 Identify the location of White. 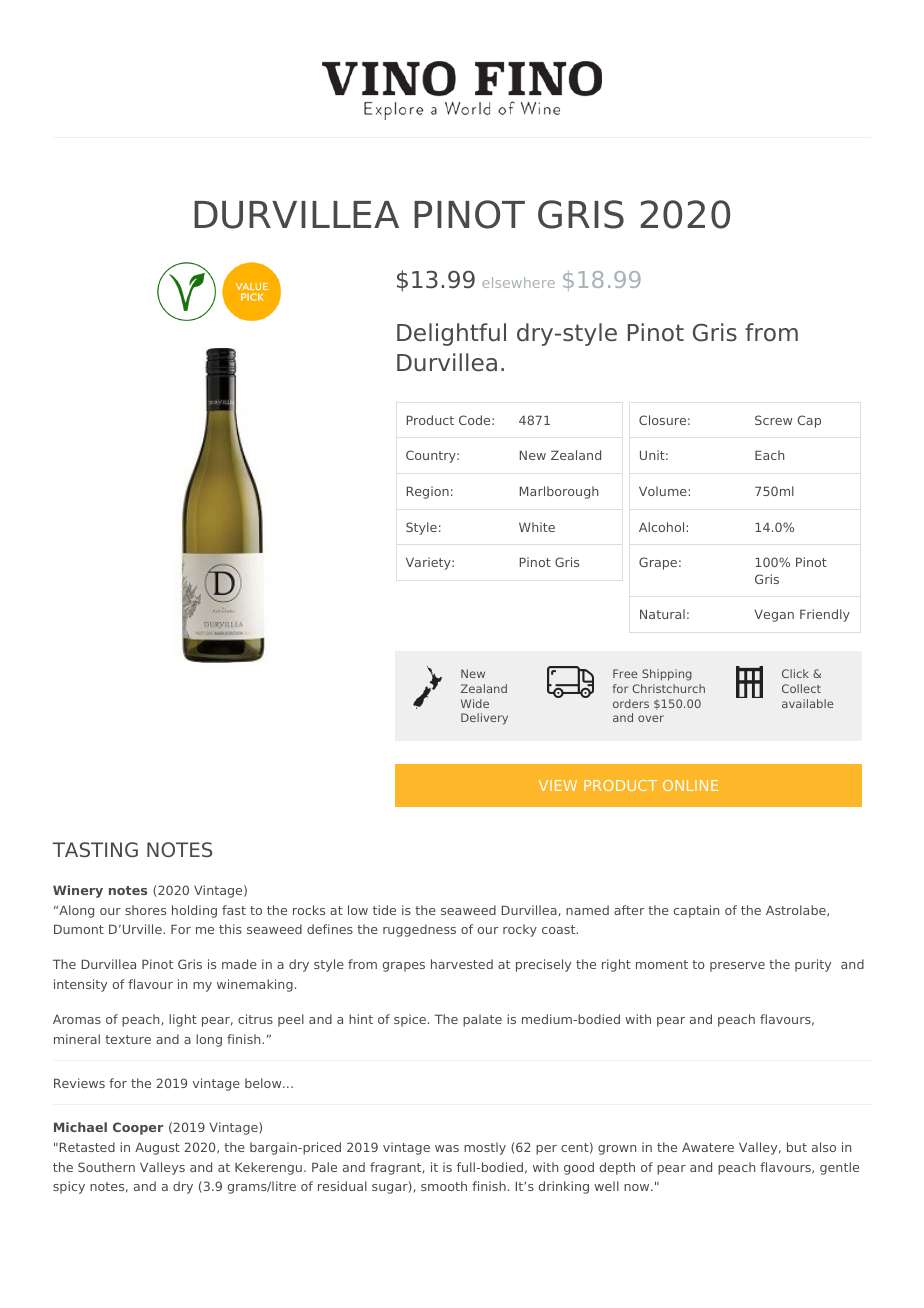
(537, 527).
